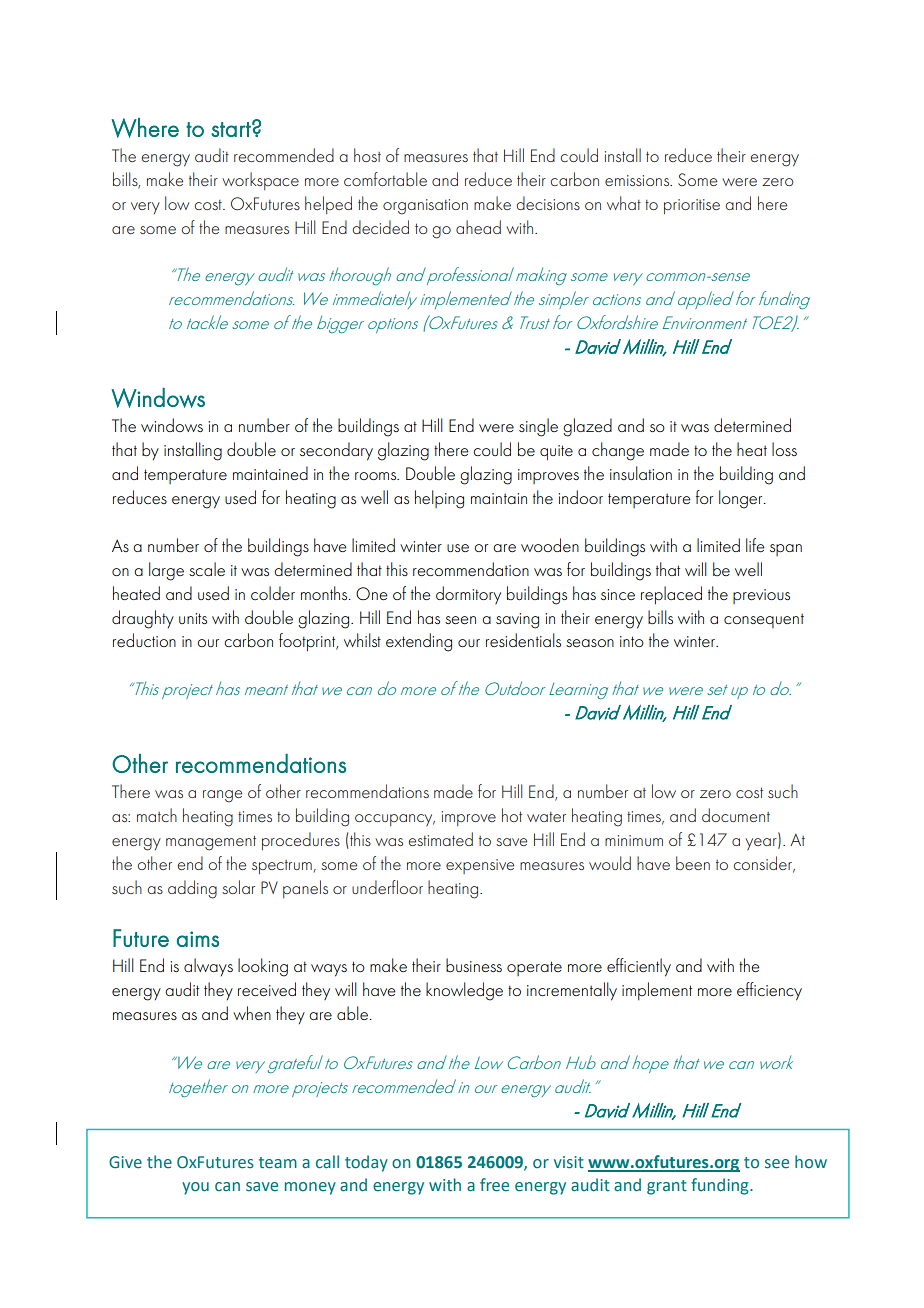 The width and height of the screenshot is (924, 1308). I want to click on hot, so click(512, 815).
